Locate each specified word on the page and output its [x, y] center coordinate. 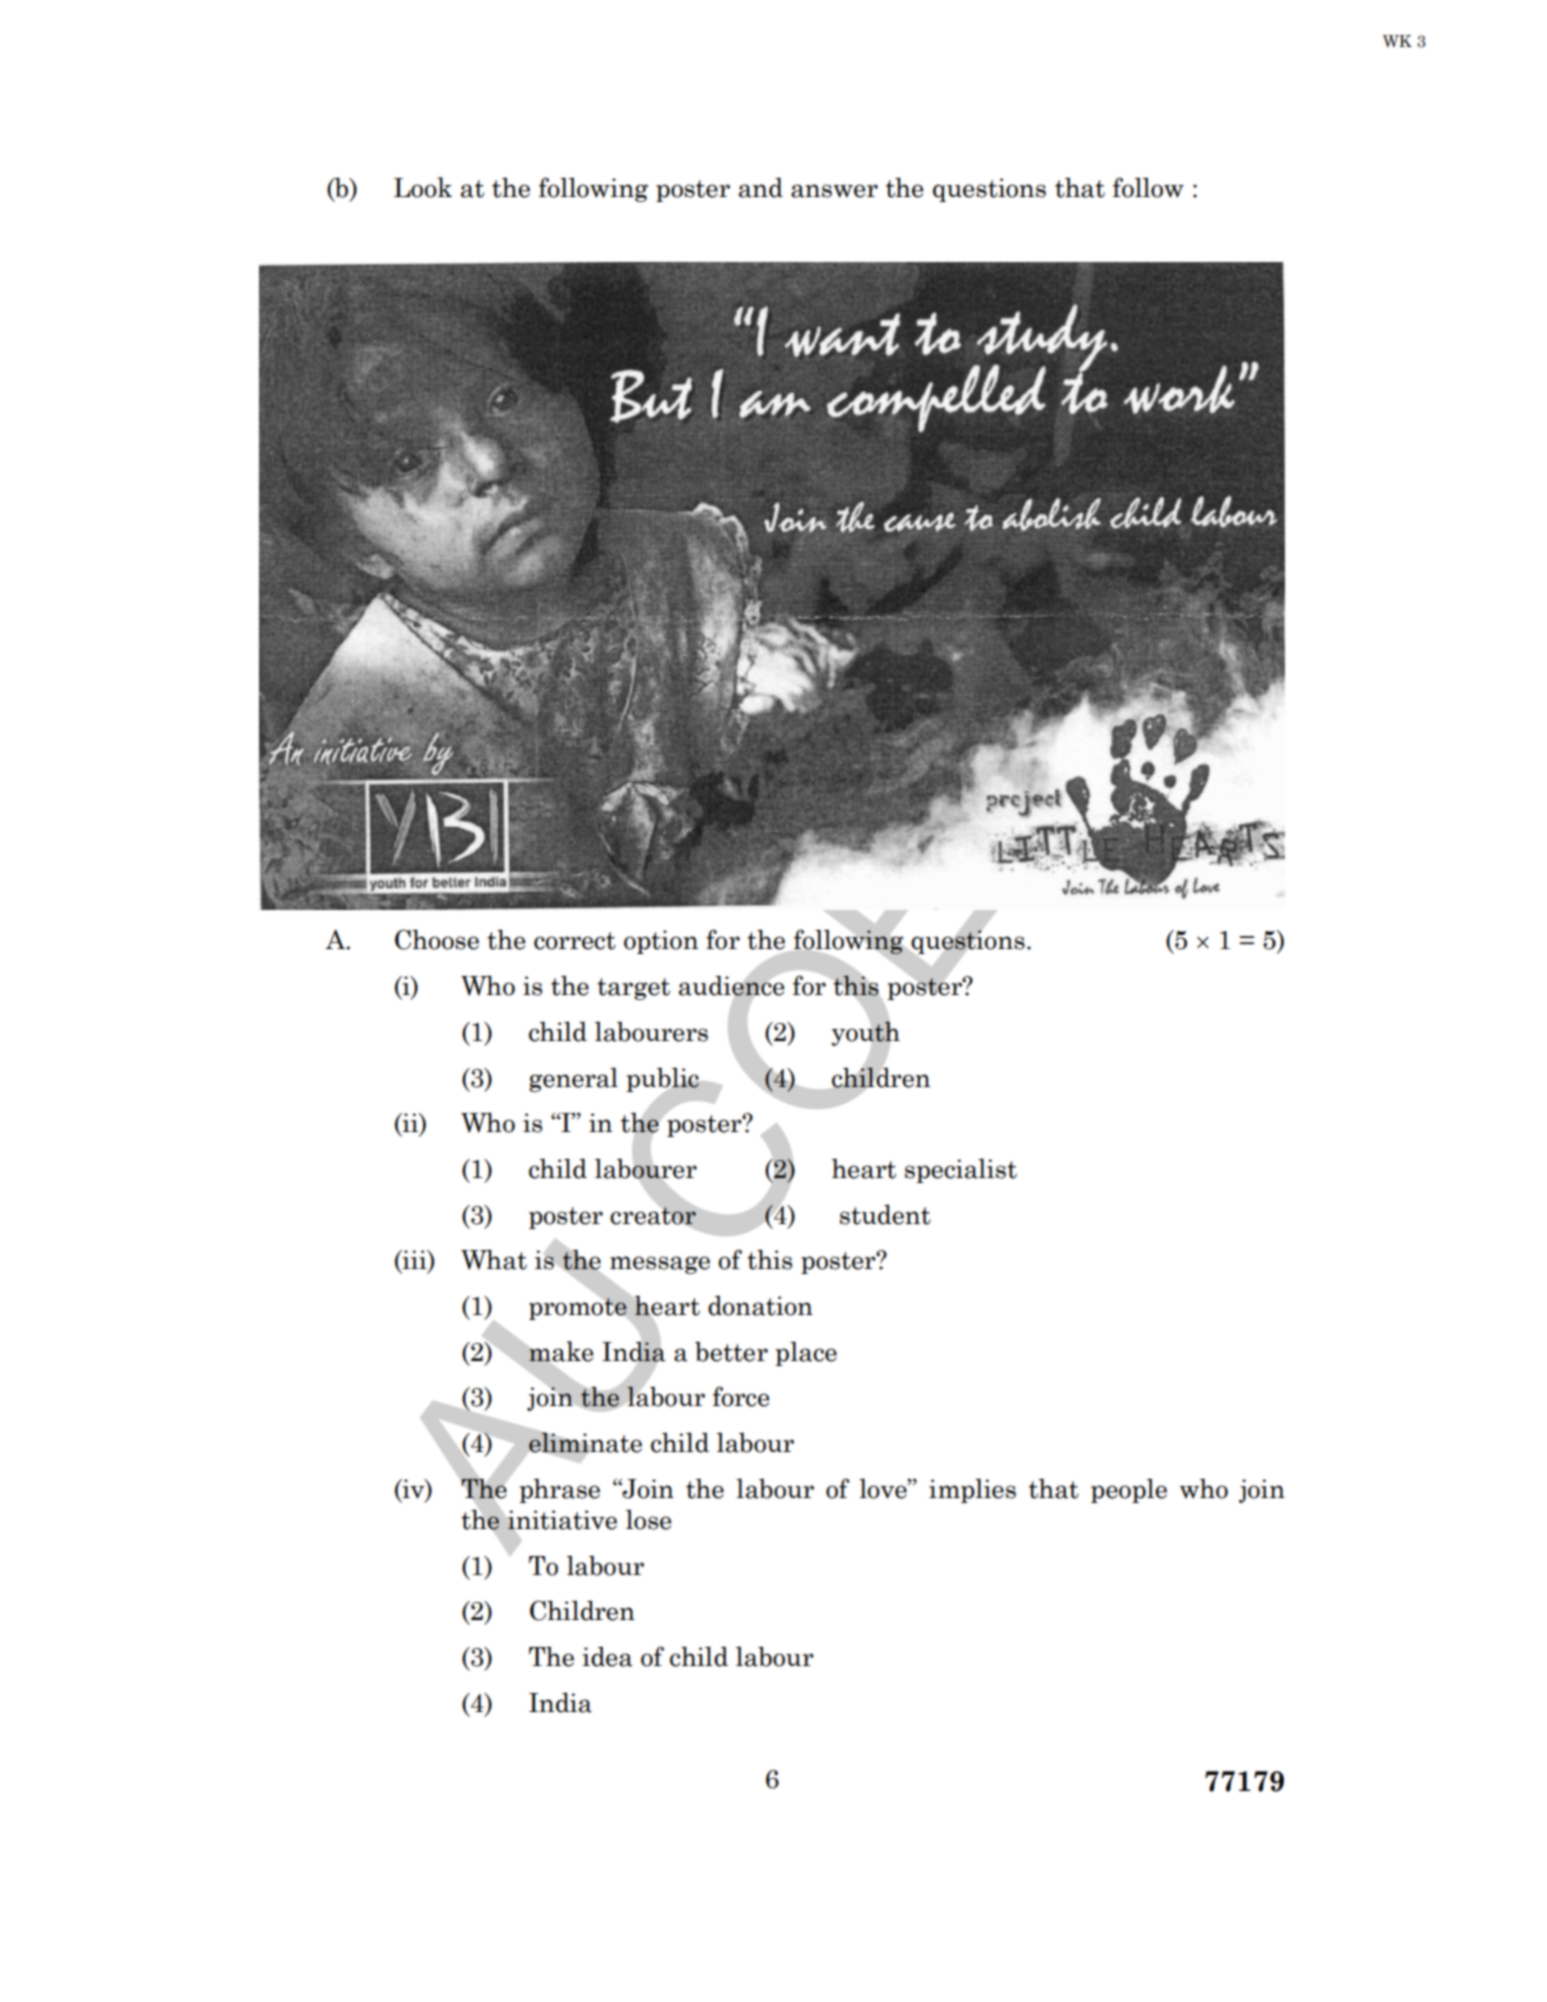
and [761, 187]
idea [607, 1656]
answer [834, 191]
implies [972, 1490]
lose [648, 1520]
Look [423, 187]
